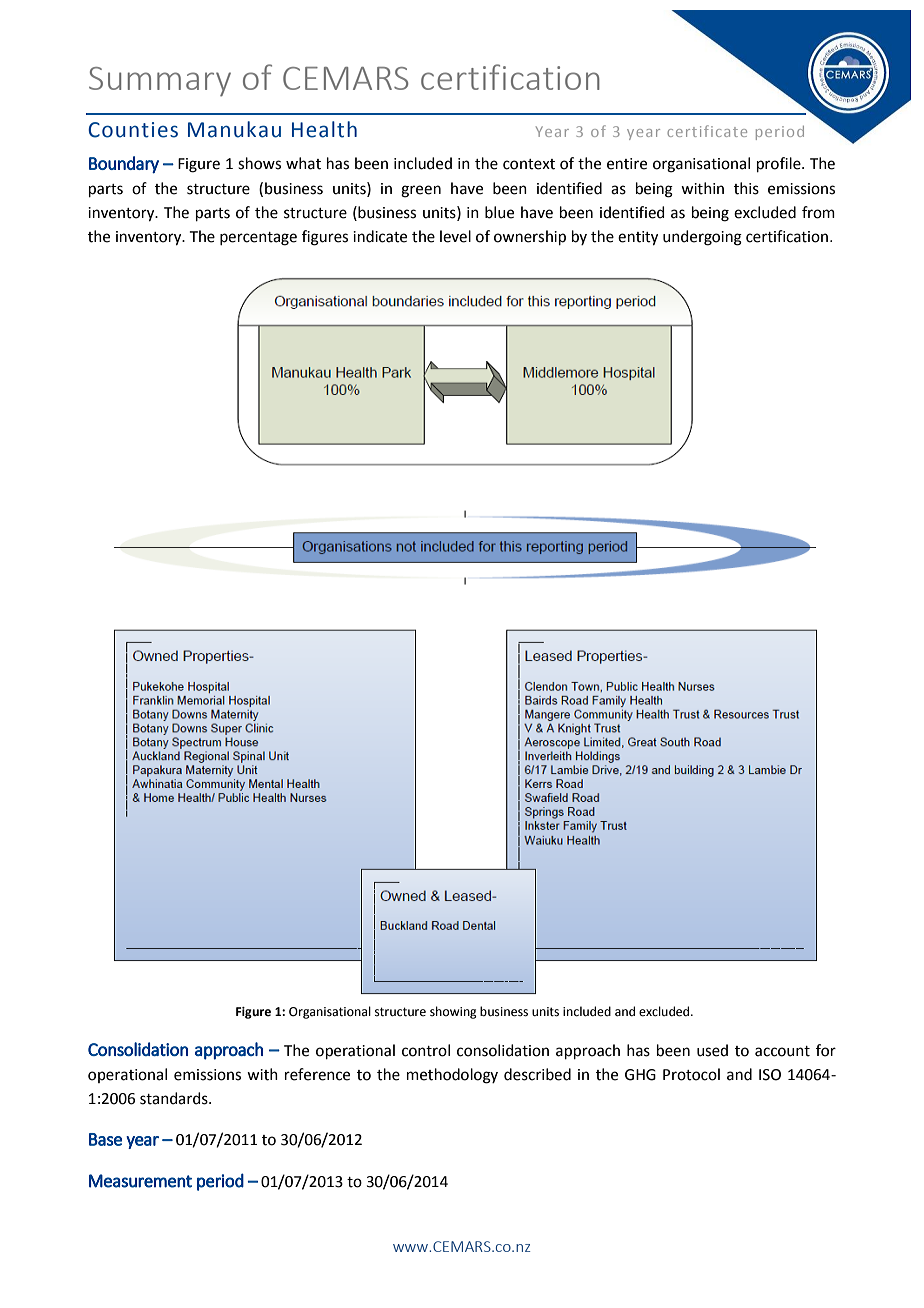 This image has height=1308, width=924. Describe the element at coordinates (452, 1076) in the image. I see `methodology` at that location.
